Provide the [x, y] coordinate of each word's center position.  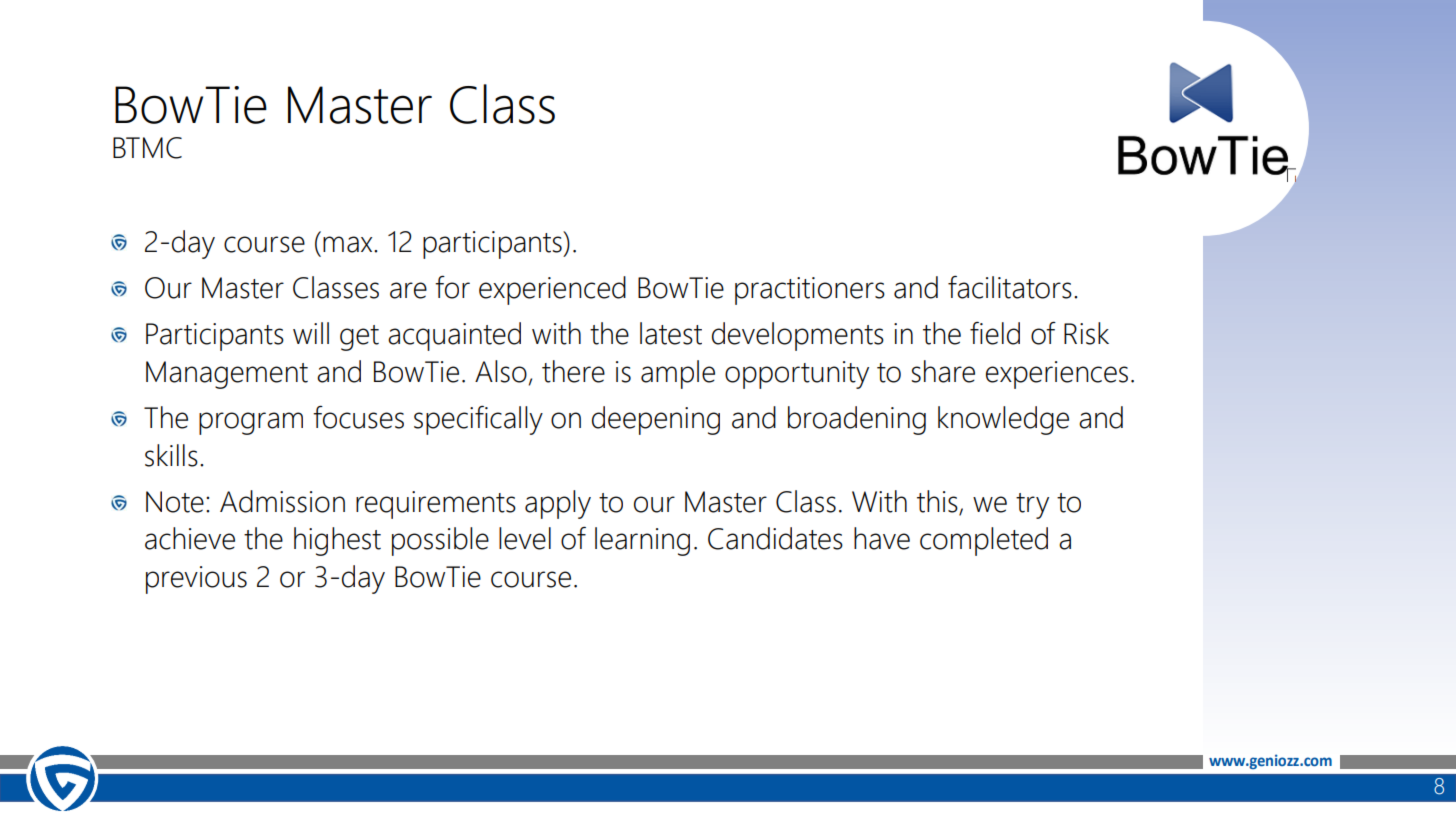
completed [984, 541]
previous [196, 580]
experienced [552, 290]
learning [642, 541]
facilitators [1010, 287]
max [349, 244]
